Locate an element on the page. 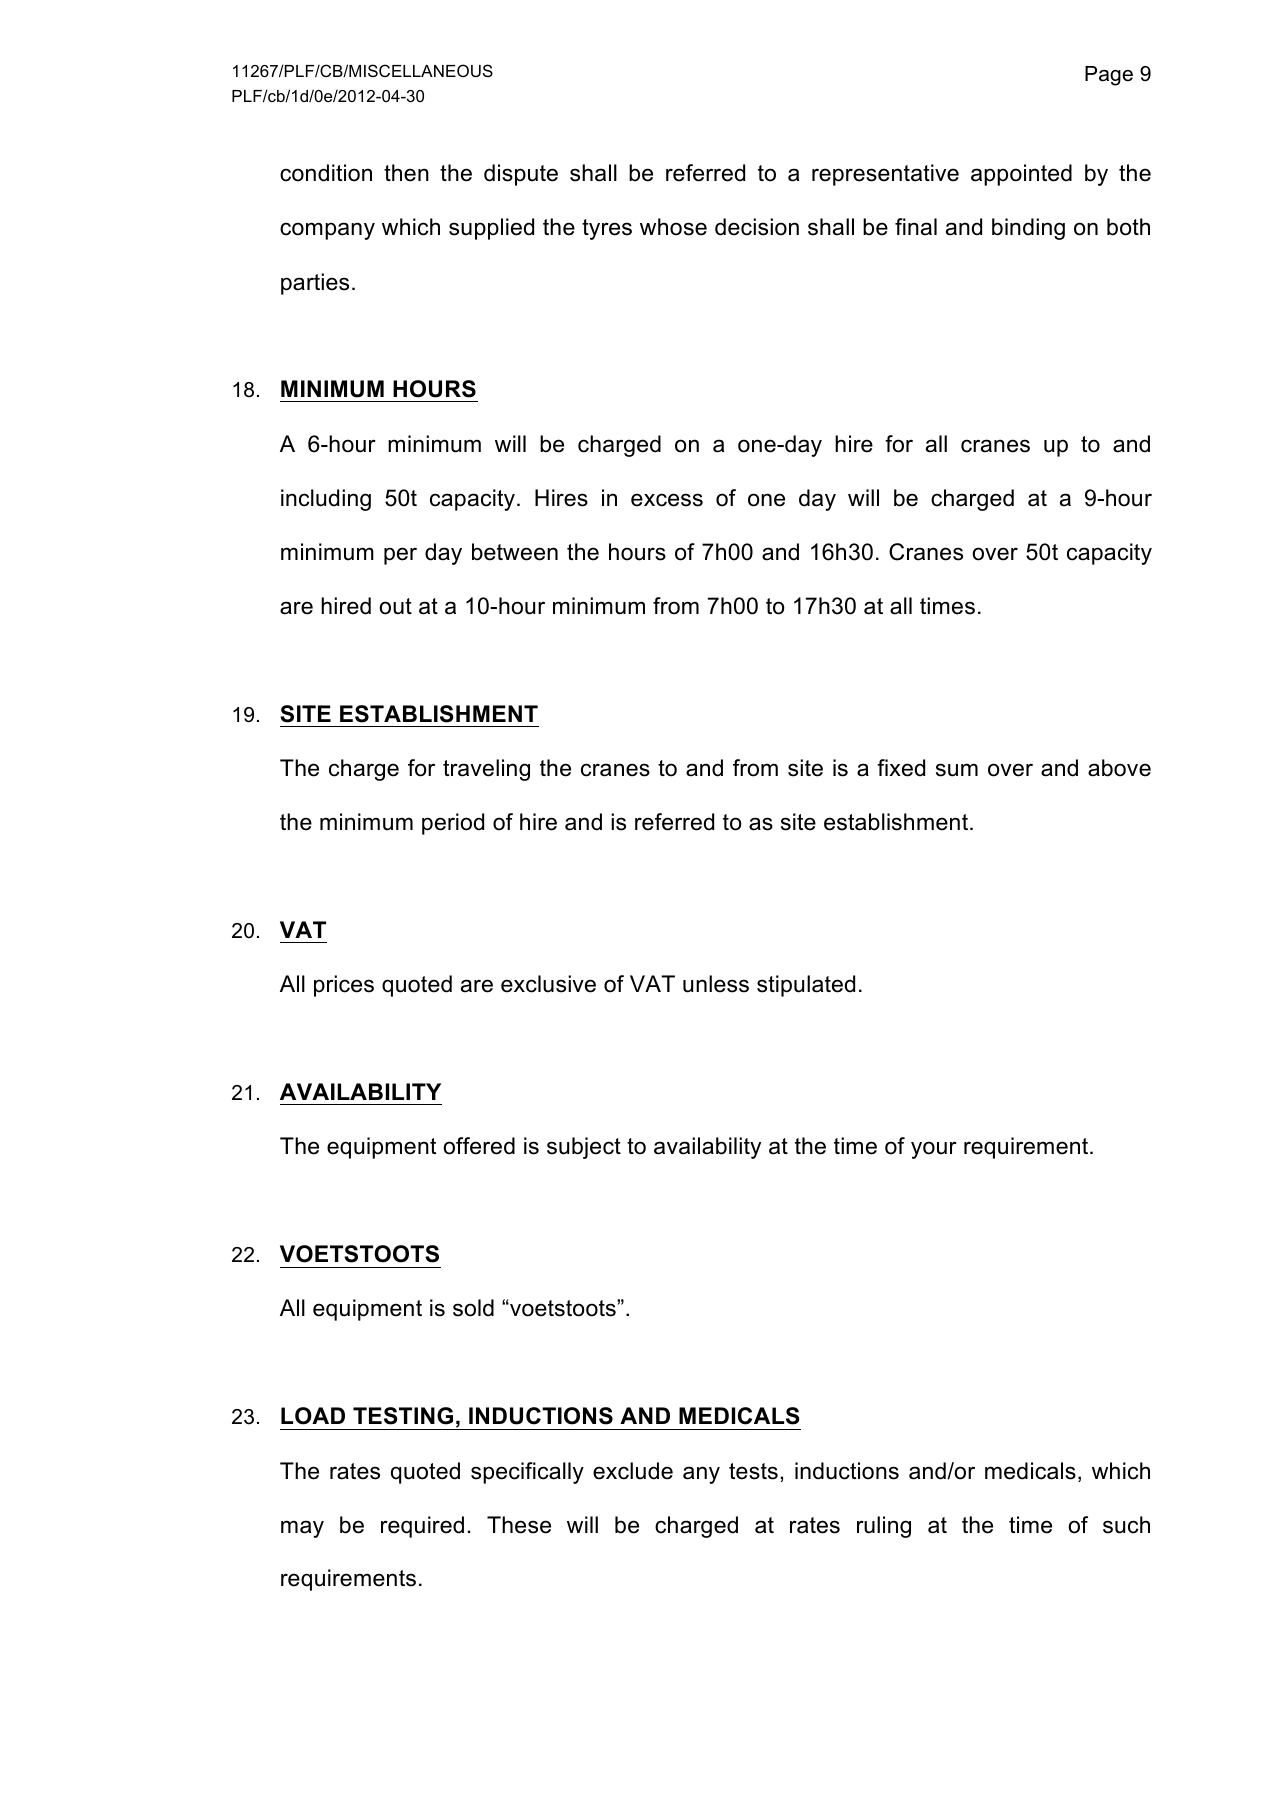 The height and width of the document is (1799, 1271). such is located at coordinates (1126, 1525).
